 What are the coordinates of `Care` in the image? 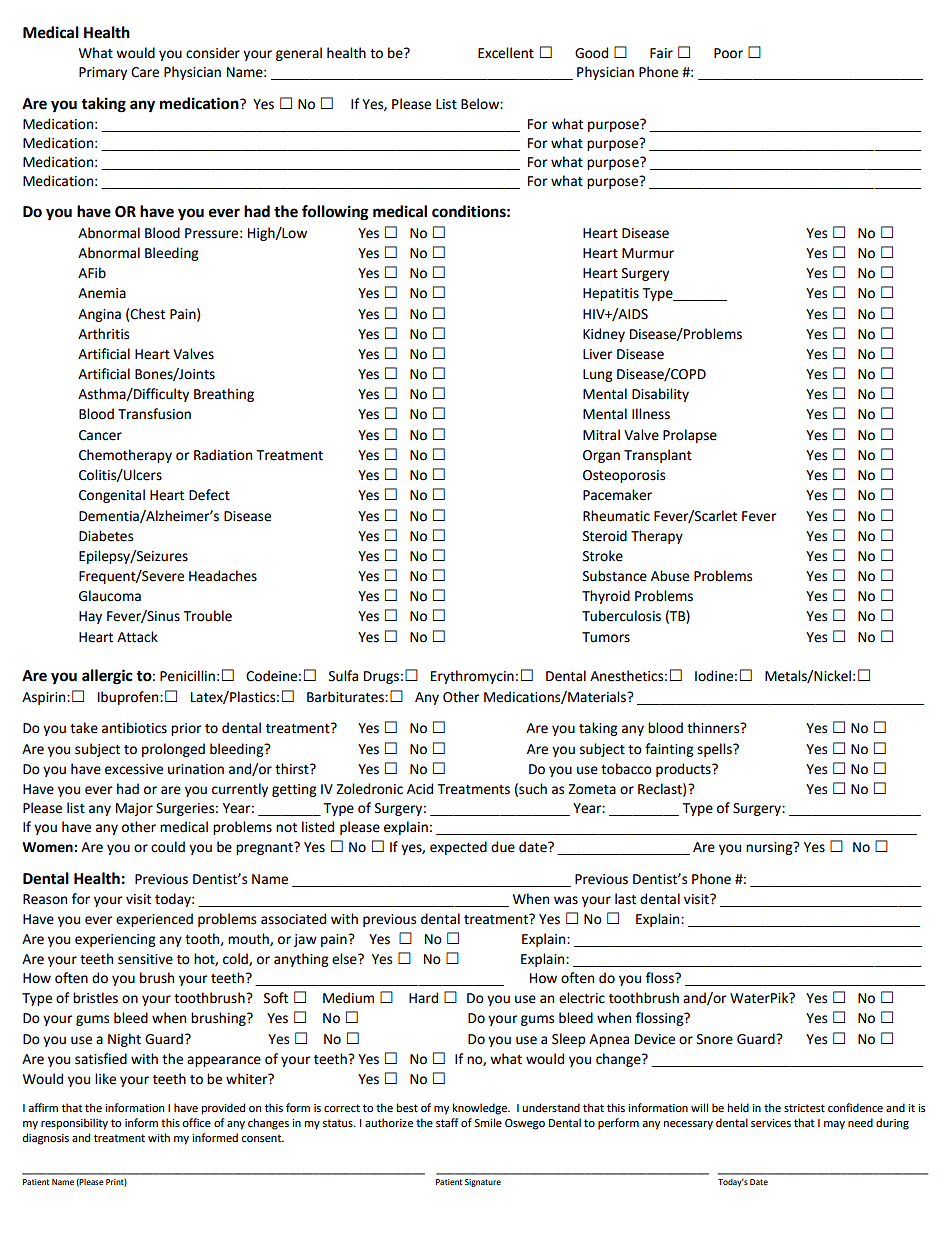 It's located at (145, 72).
